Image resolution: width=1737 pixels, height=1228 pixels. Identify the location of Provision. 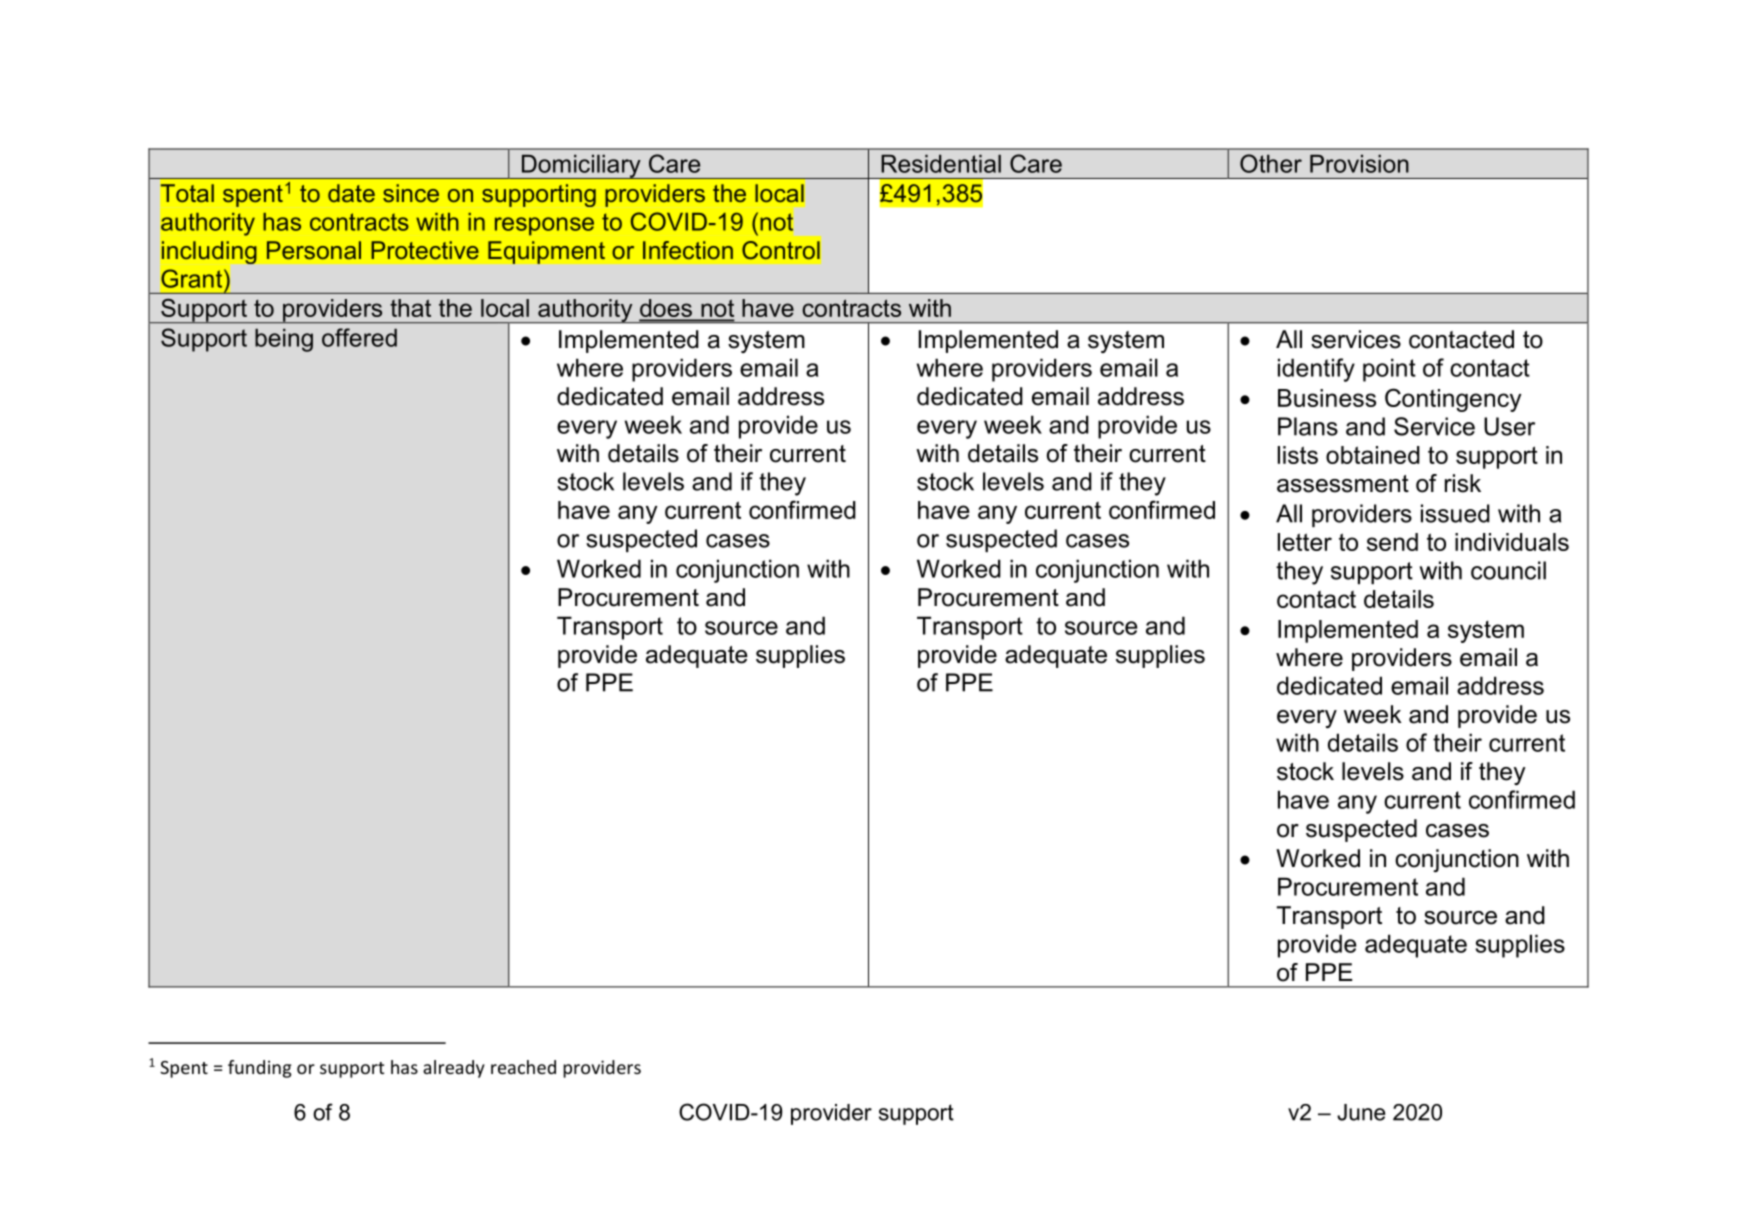
(1359, 164).
